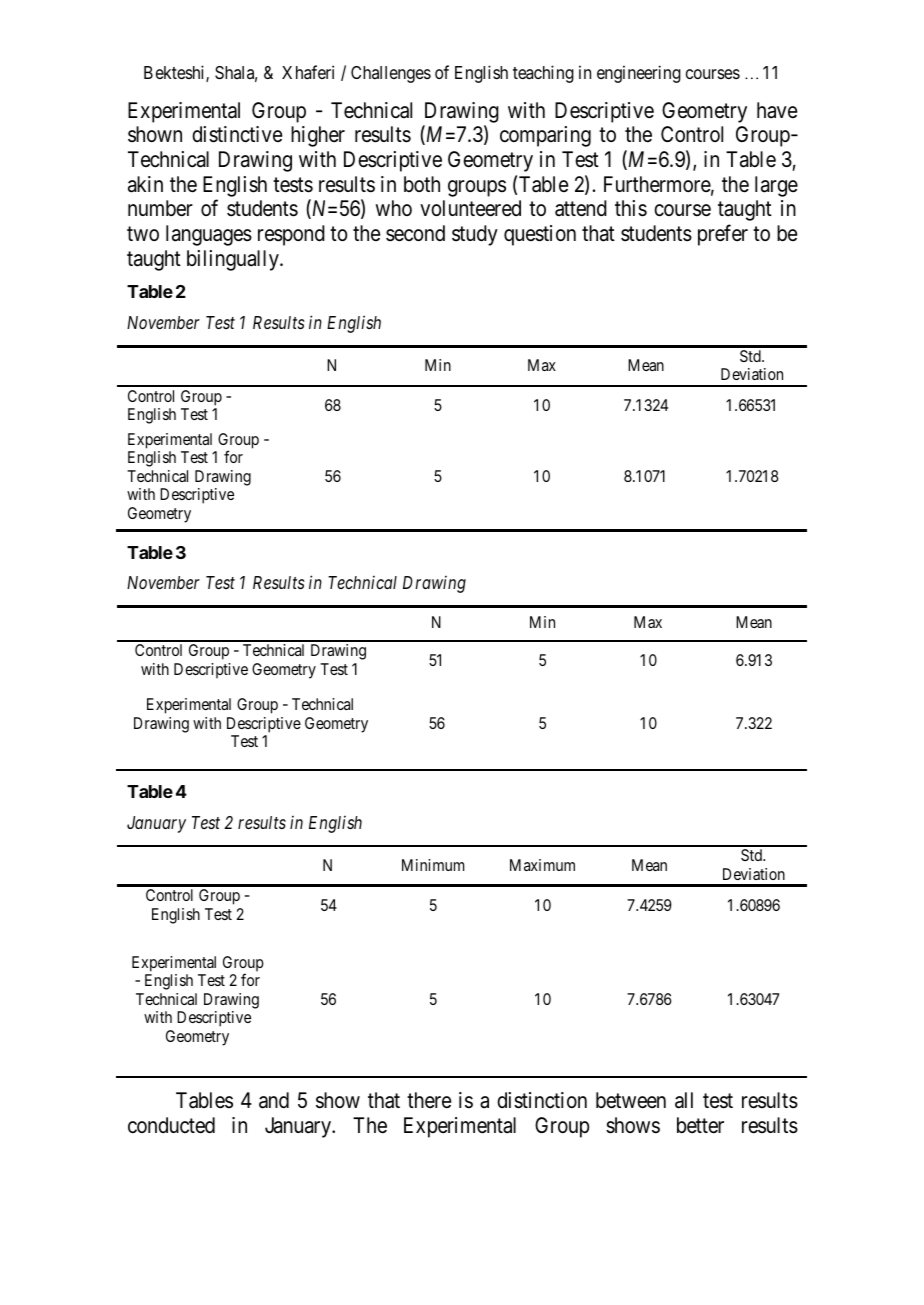 This screenshot has width=924, height=1305. What do you see at coordinates (429, 1100) in the screenshot?
I see `there` at bounding box center [429, 1100].
